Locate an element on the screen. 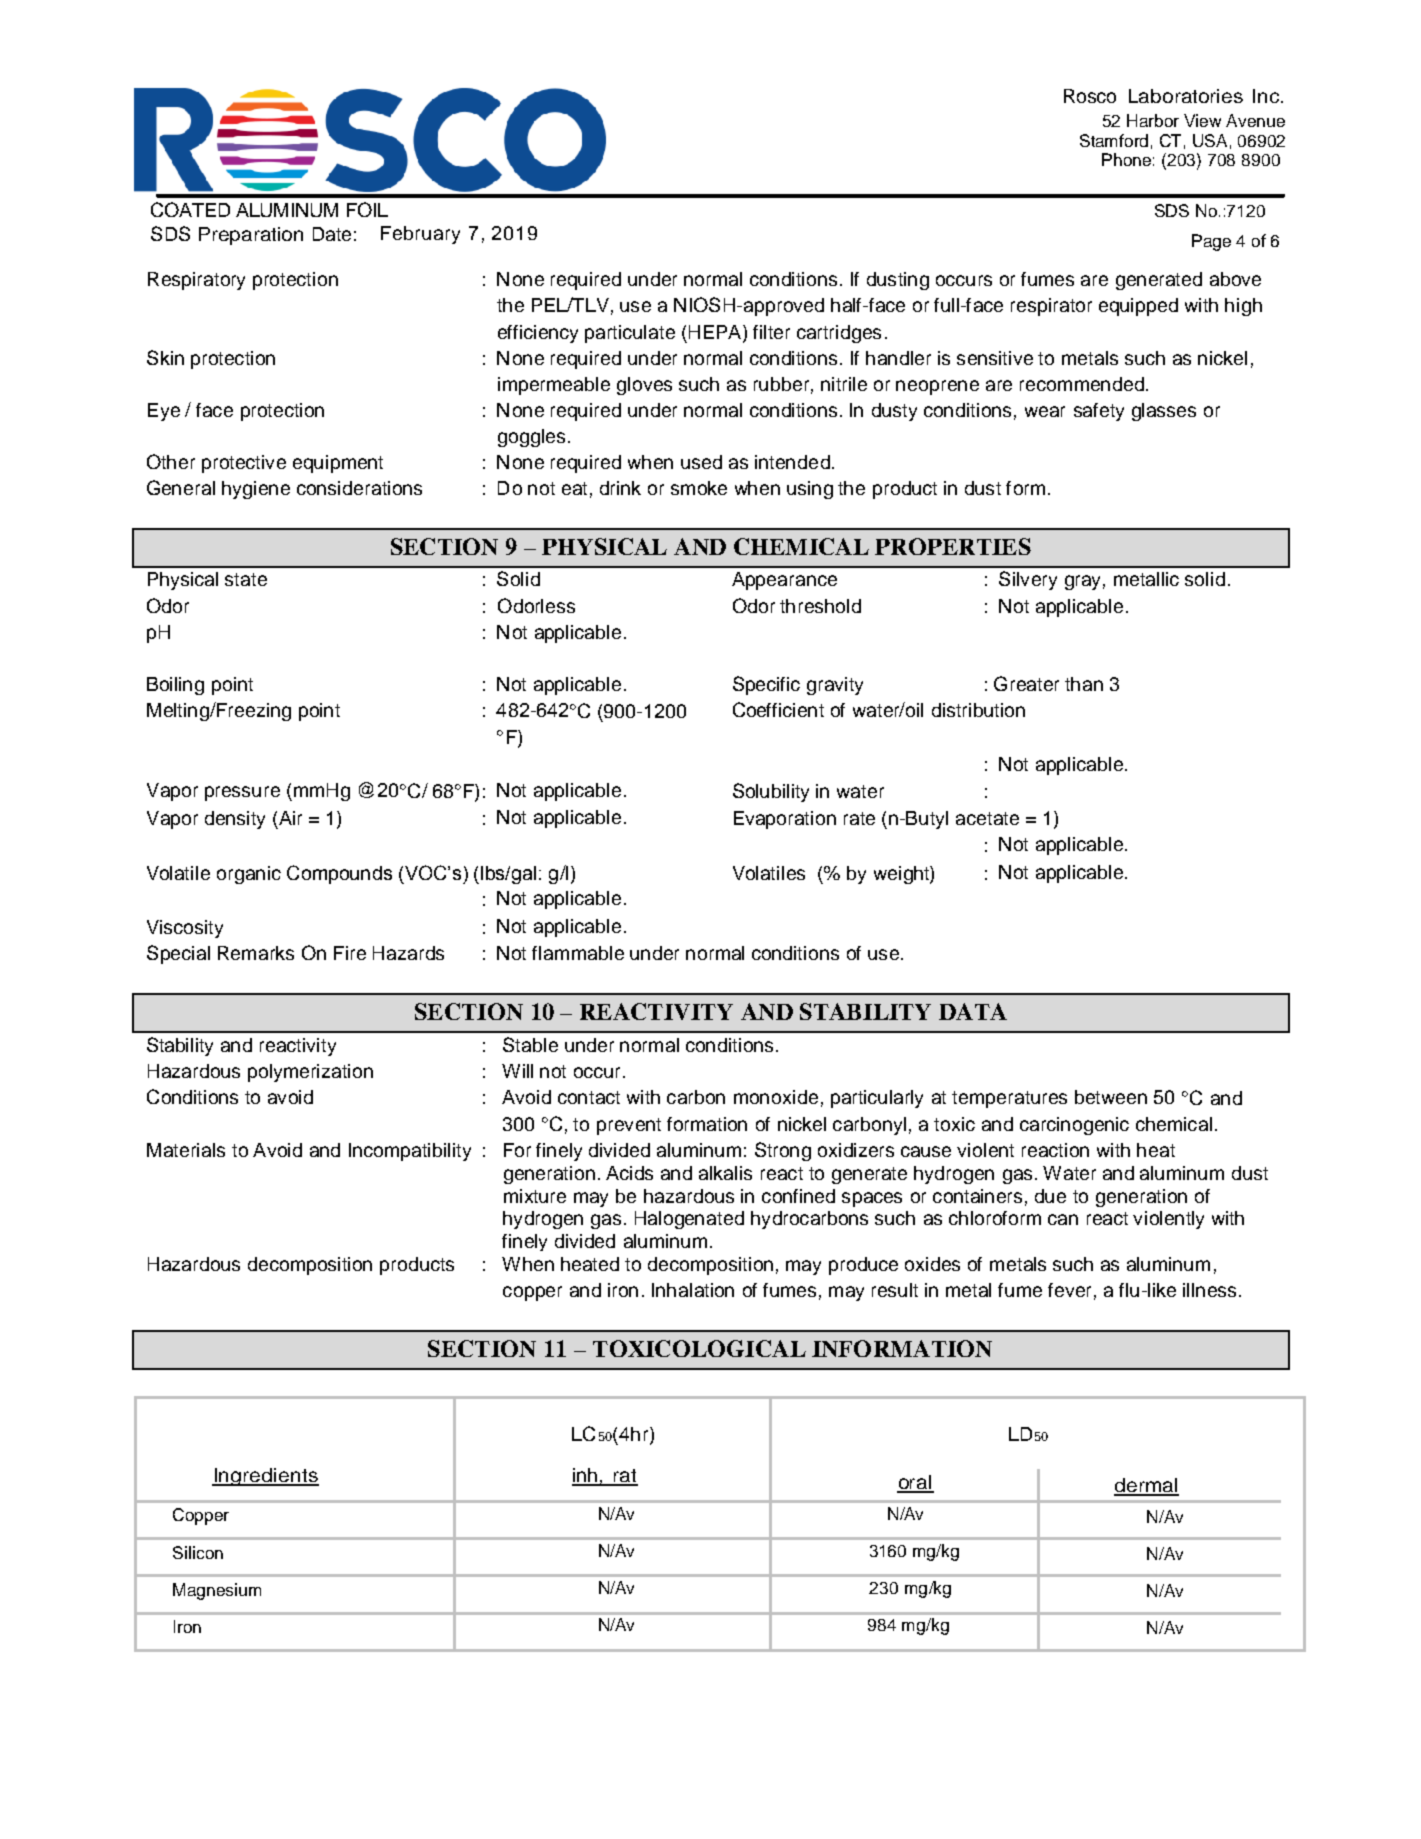 The height and width of the screenshot is (1839, 1421). oral is located at coordinates (915, 1483).
